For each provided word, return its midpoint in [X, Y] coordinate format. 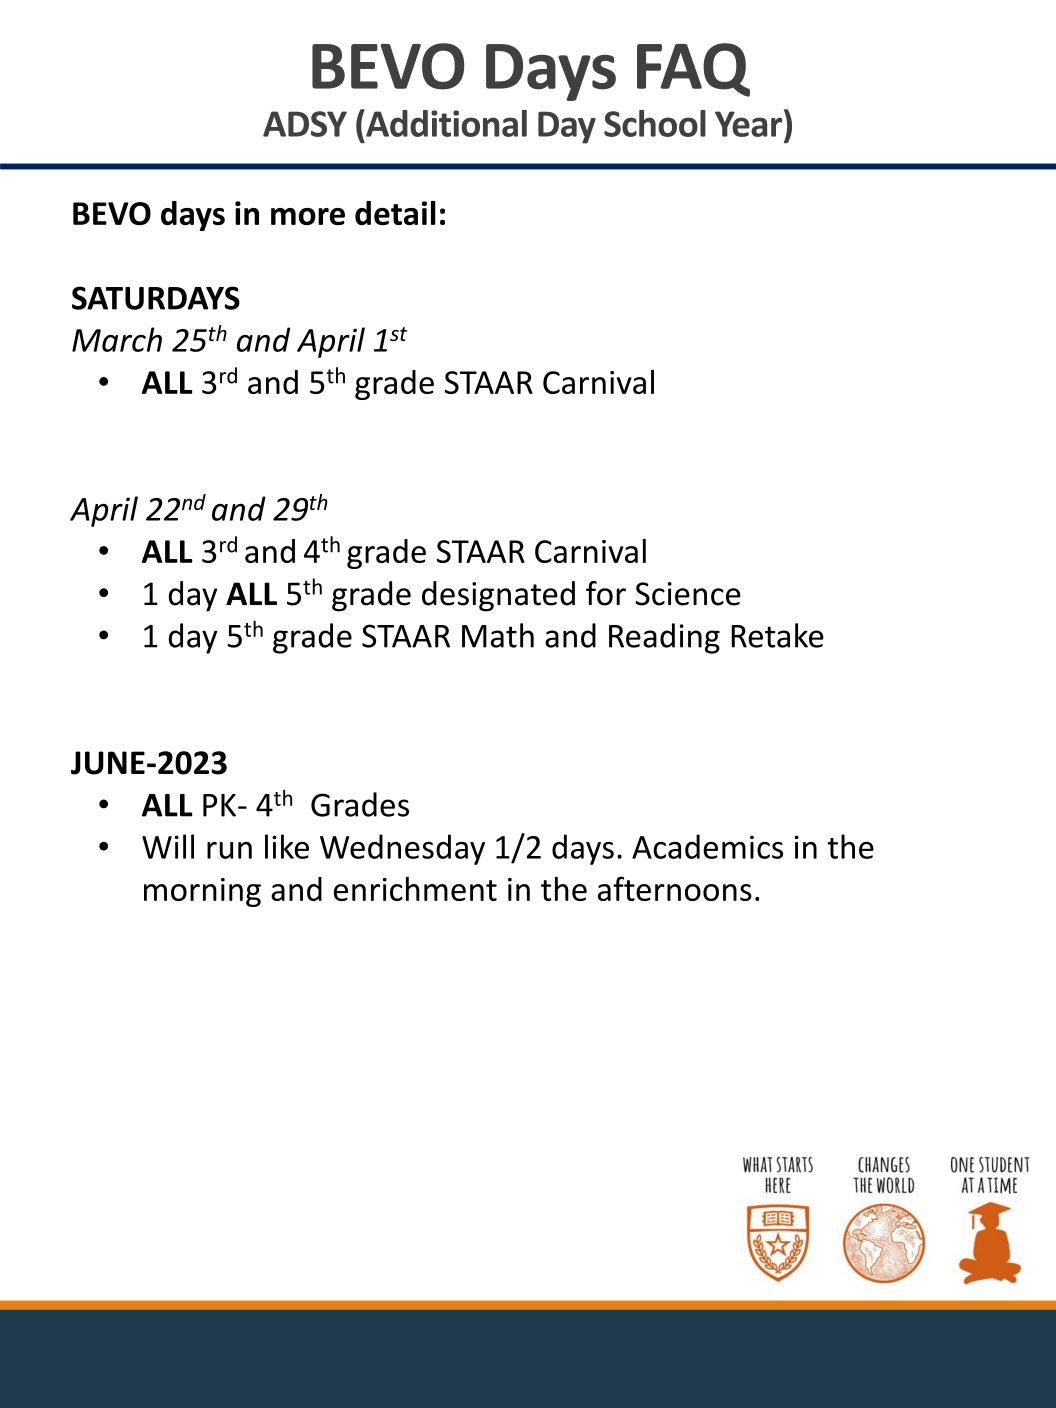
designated [498, 596]
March [117, 339]
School [655, 123]
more [308, 216]
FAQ [693, 70]
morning [202, 892]
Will [168, 846]
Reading [664, 638]
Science [688, 594]
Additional [445, 123]
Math [498, 635]
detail [395, 213]
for [606, 593]
